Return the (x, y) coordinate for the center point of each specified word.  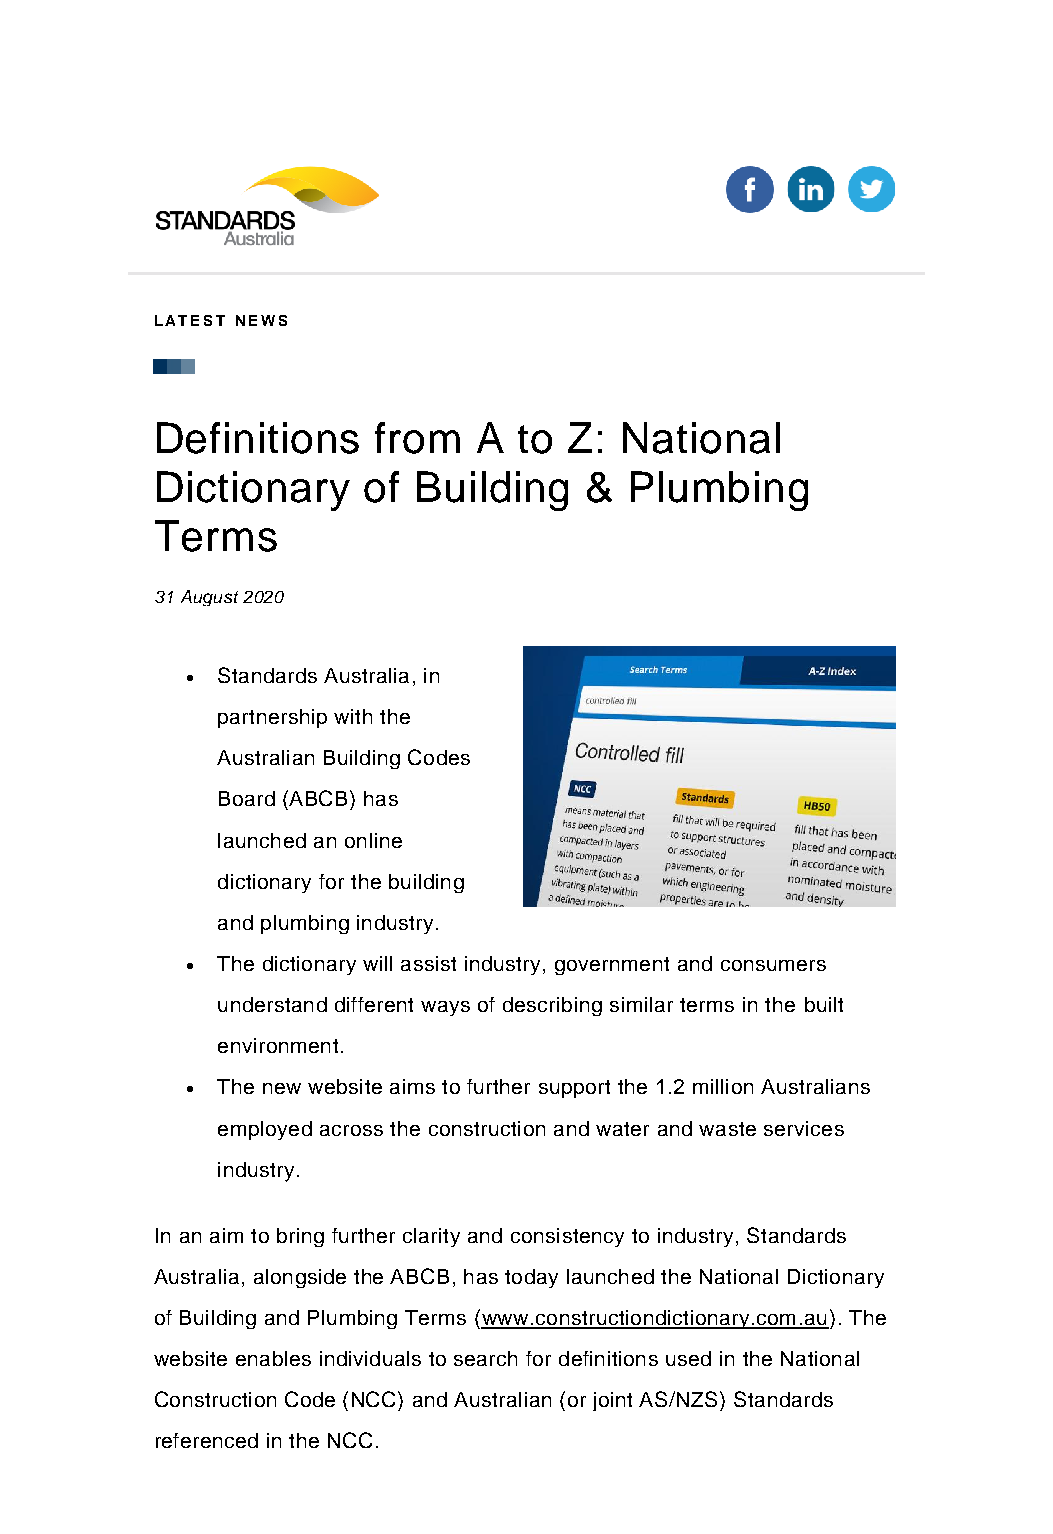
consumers (773, 965)
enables (273, 1358)
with (353, 716)
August (209, 598)
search (485, 1358)
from (417, 438)
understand (272, 1004)
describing (552, 1006)
